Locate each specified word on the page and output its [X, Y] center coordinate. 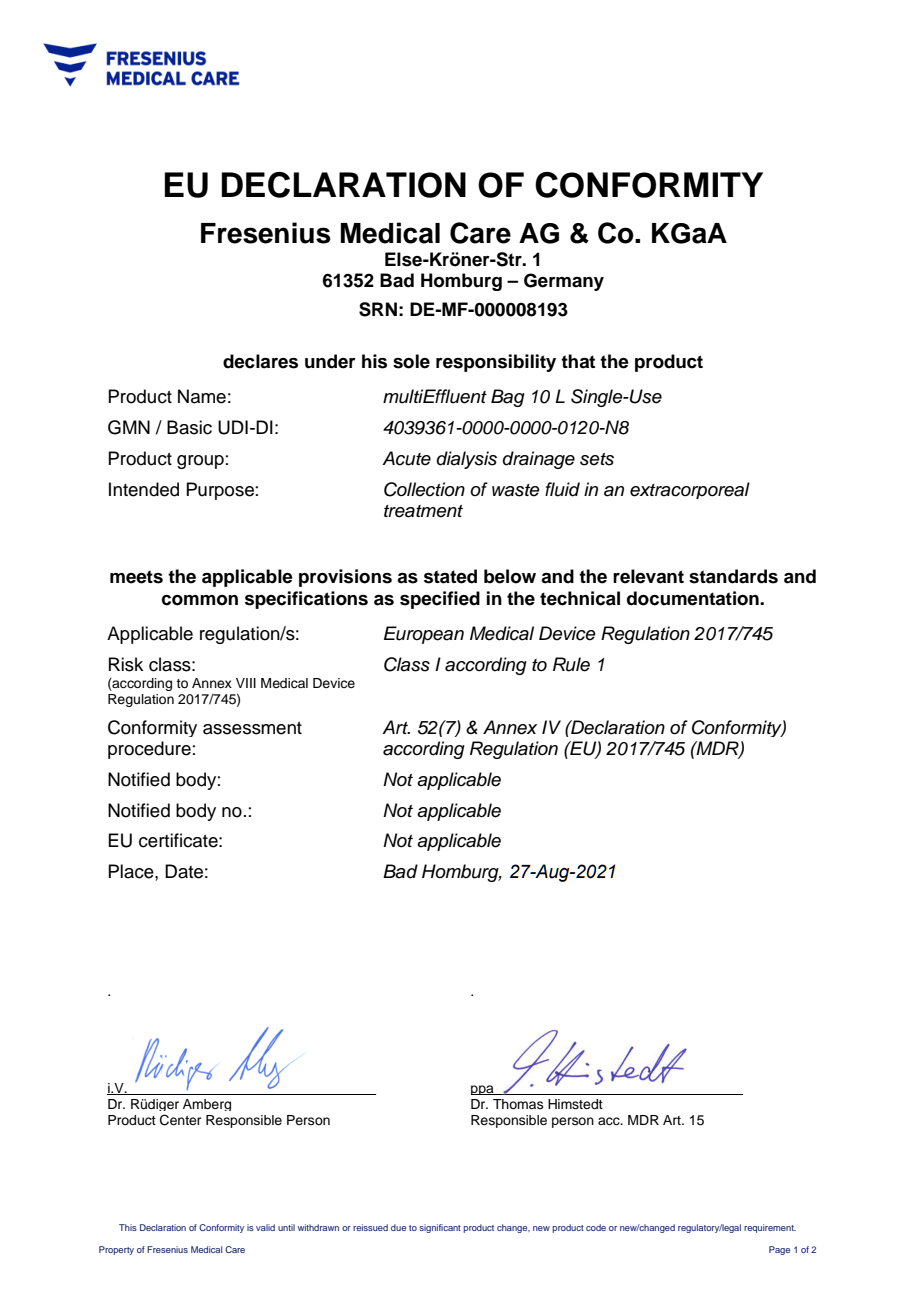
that [578, 361]
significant [440, 1228]
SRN [378, 309]
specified [440, 600]
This [128, 1227]
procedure [149, 750]
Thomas [518, 1104]
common [200, 600]
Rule [571, 664]
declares [260, 361]
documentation [694, 598]
